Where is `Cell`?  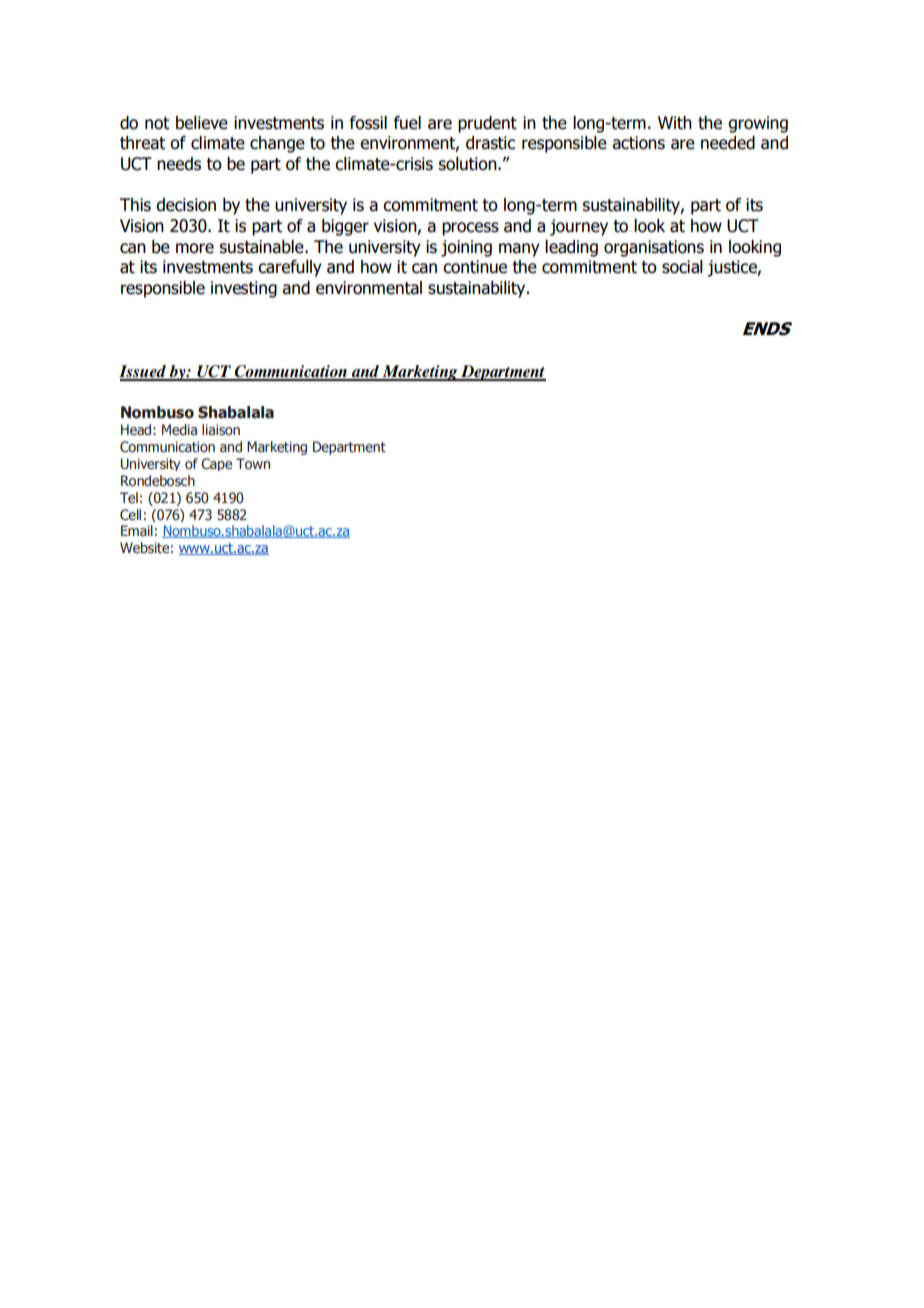
Cell is located at coordinates (130, 515).
